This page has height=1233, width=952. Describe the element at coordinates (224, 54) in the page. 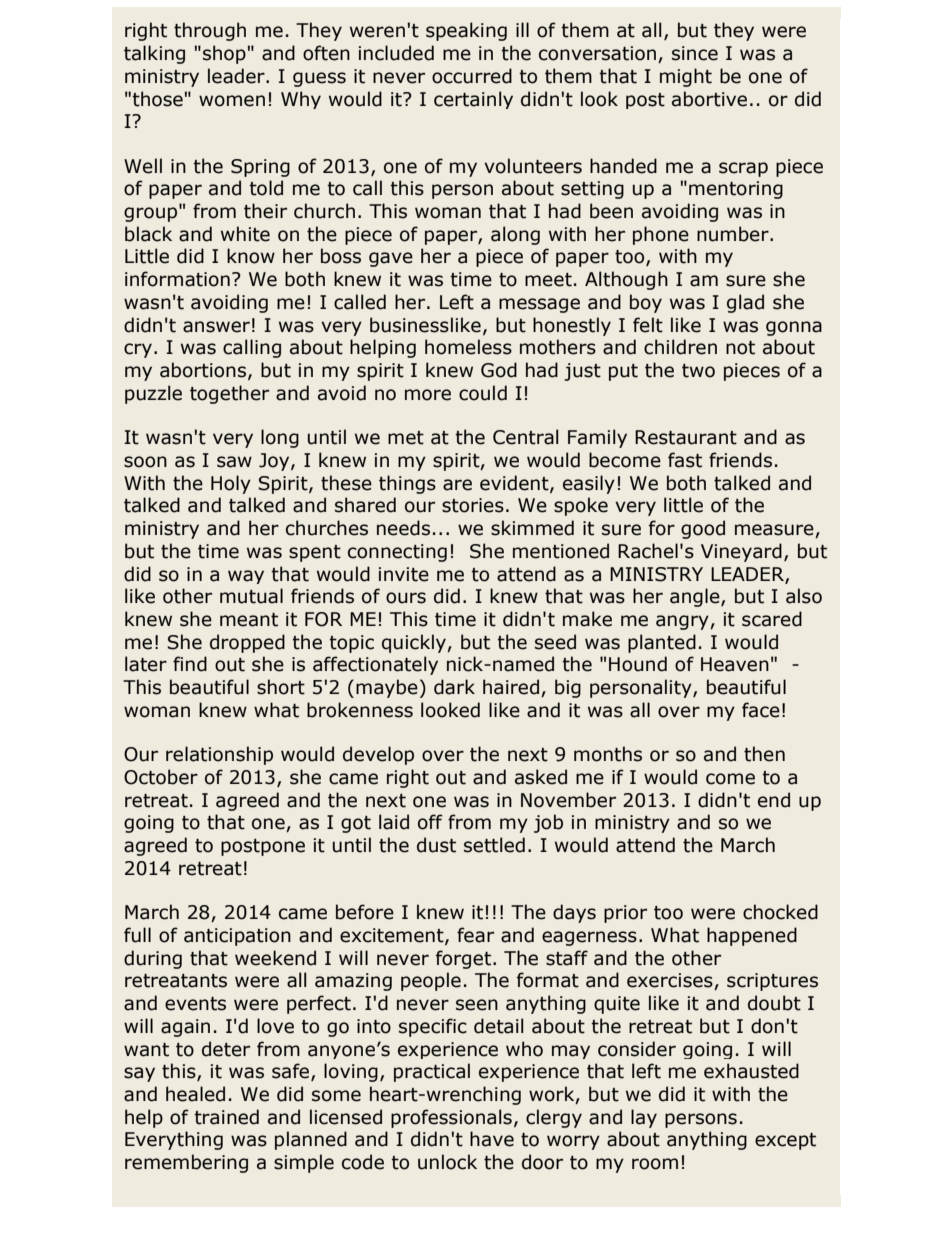

I see `shop` at that location.
